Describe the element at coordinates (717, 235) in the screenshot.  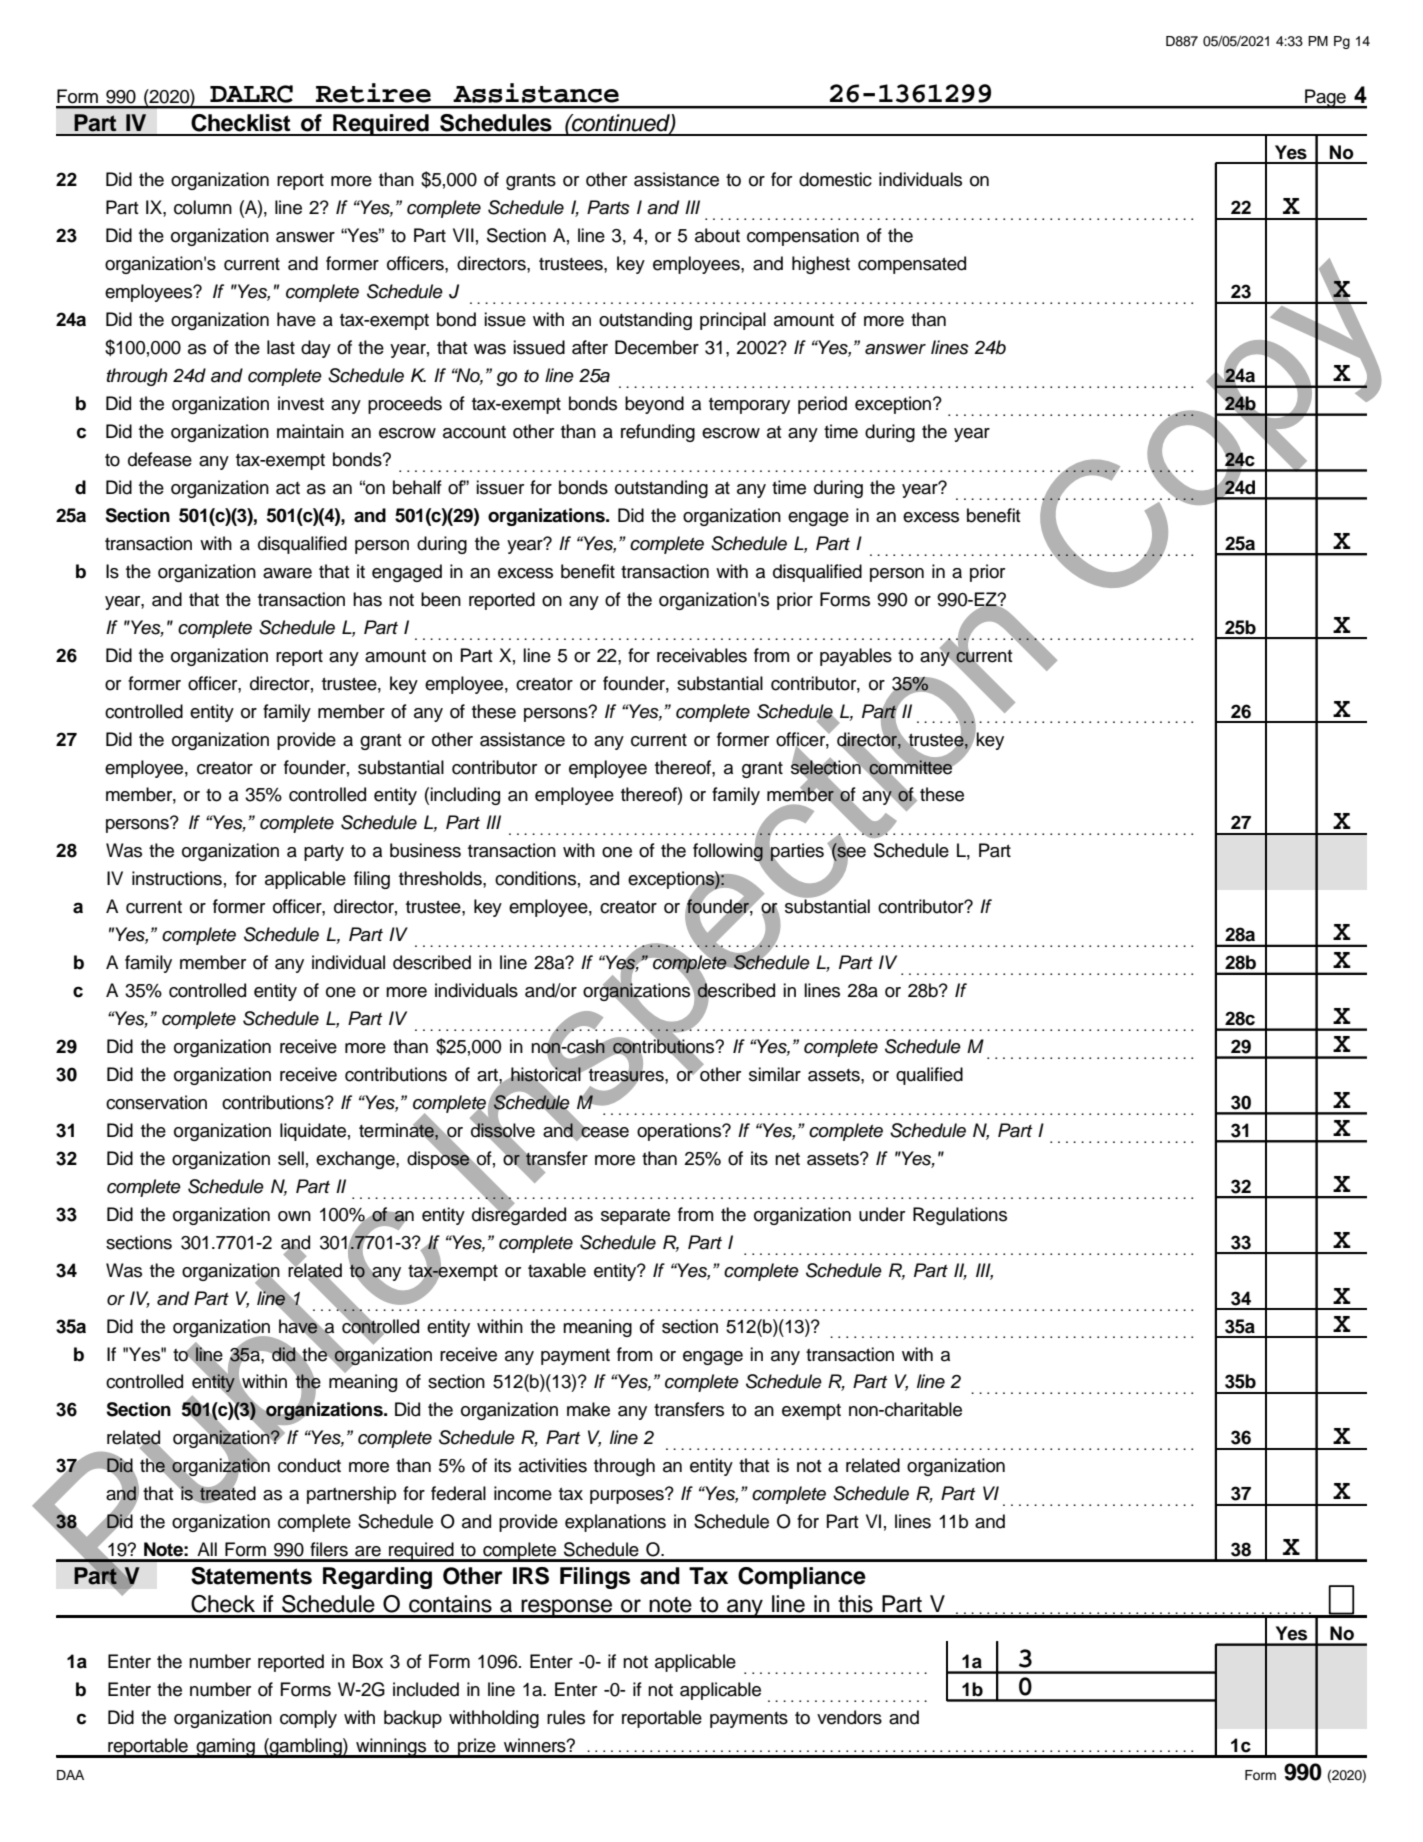
I see `about` at that location.
